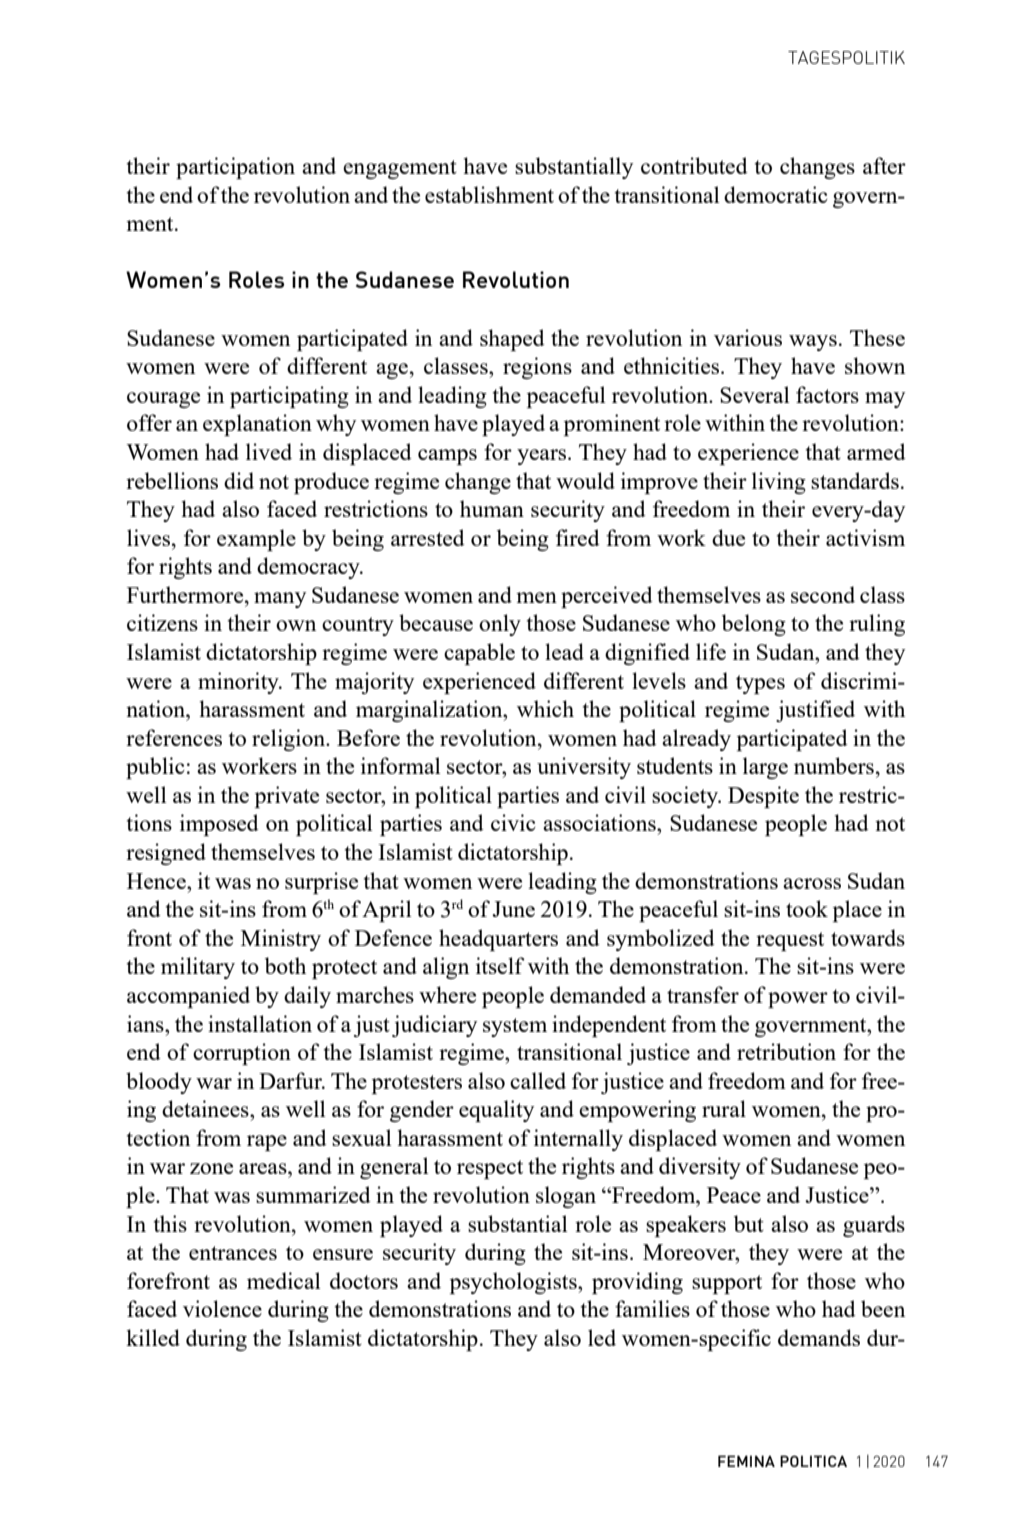  I want to click on violence, so click(222, 1308).
